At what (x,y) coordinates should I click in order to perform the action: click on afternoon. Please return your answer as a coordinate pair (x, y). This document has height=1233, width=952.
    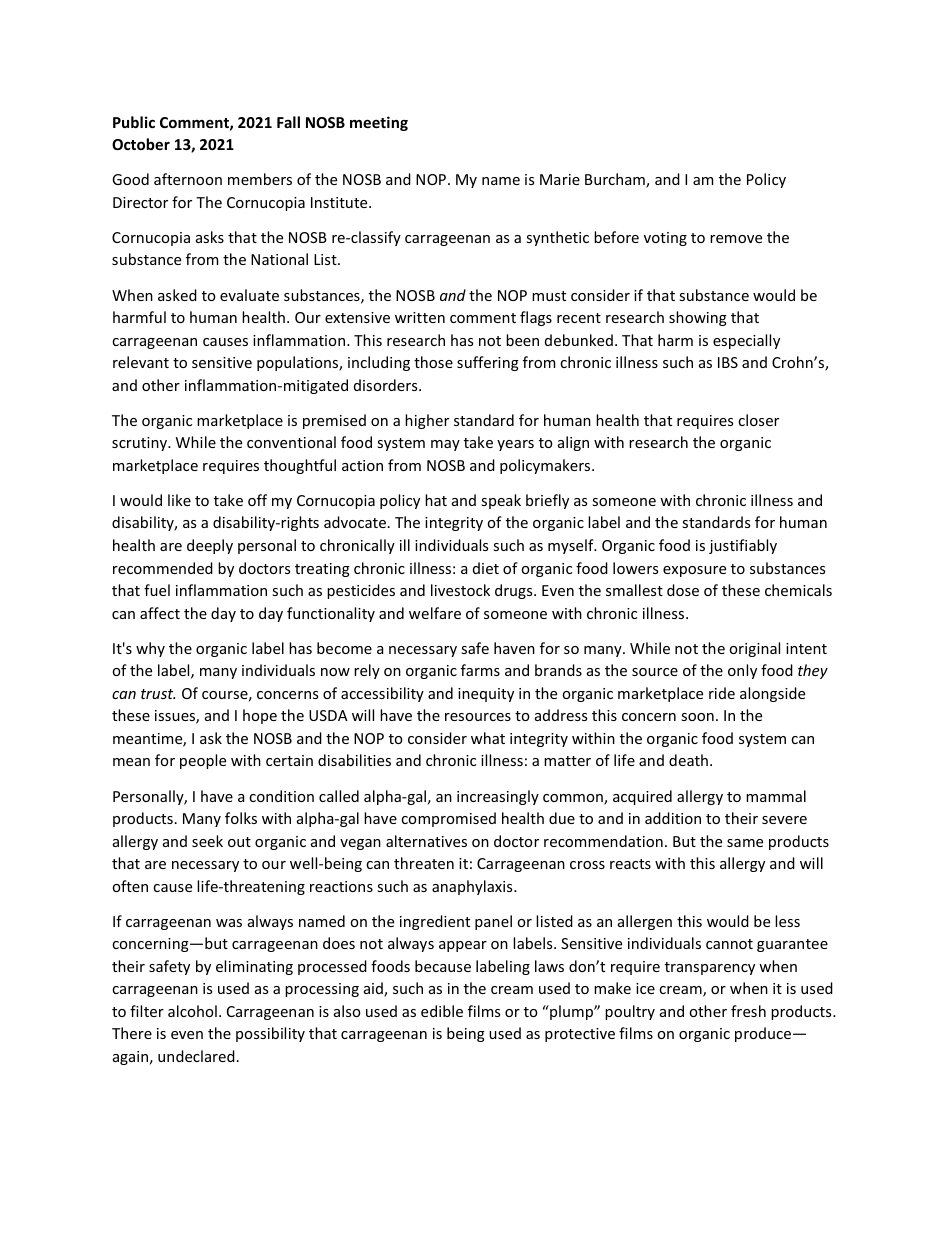
    Looking at the image, I should click on (188, 179).
